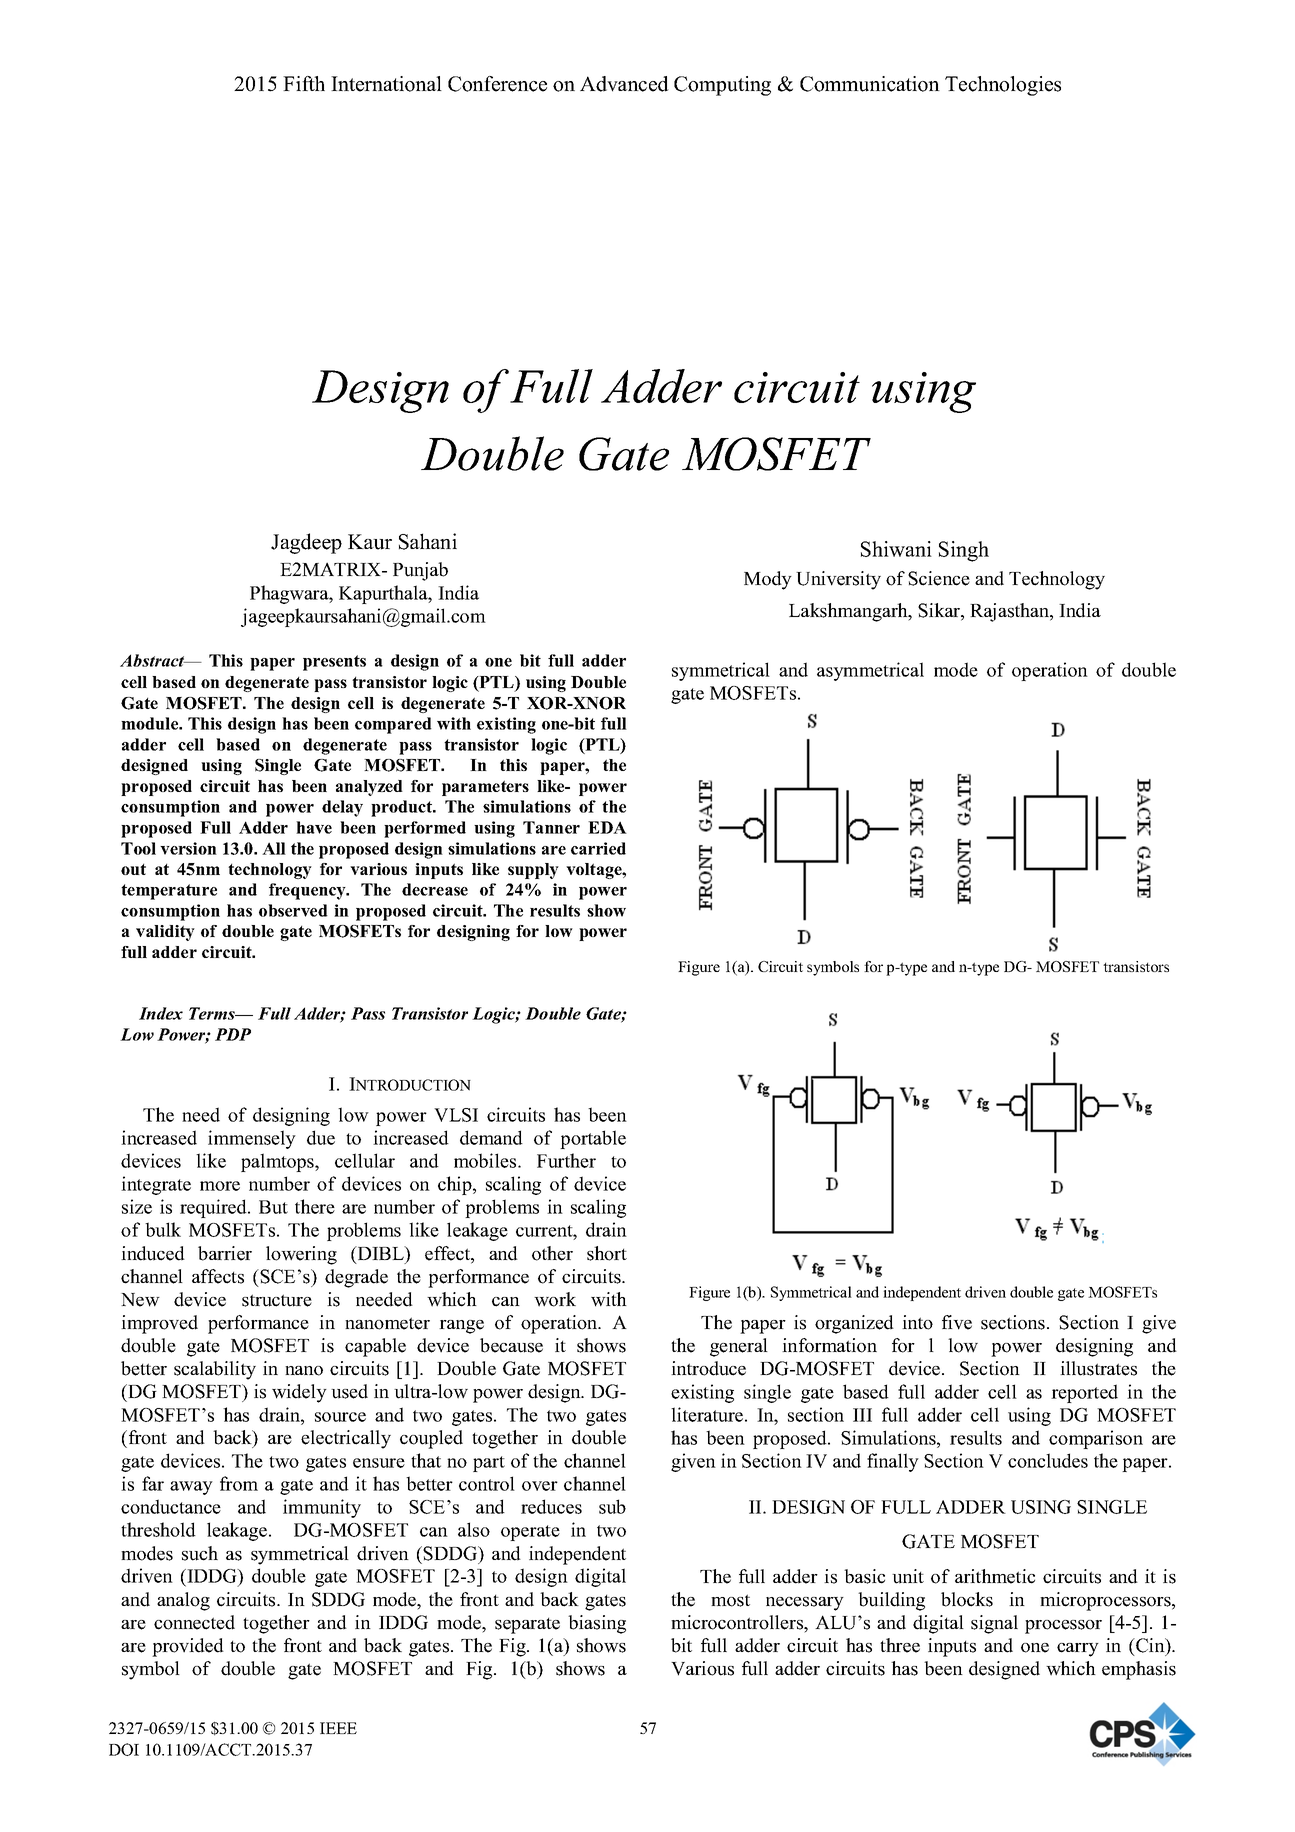 Image resolution: width=1295 pixels, height=1832 pixels. Describe the element at coordinates (768, 580) in the document. I see `Mody` at that location.
